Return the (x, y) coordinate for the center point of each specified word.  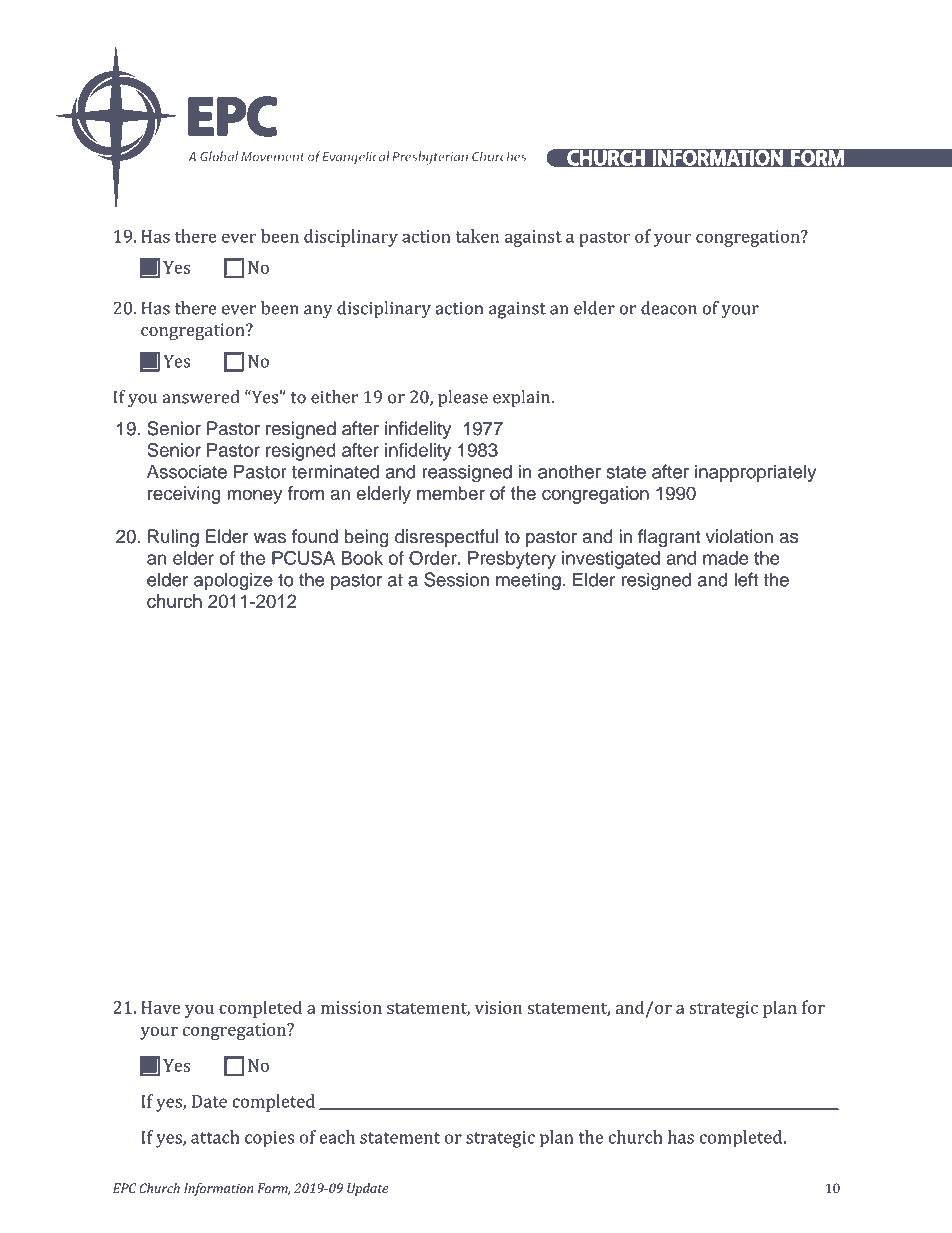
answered (201, 397)
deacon (669, 308)
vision (498, 1007)
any (318, 312)
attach (215, 1137)
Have (160, 1007)
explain (523, 398)
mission (351, 1007)
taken (477, 236)
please (463, 398)
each (337, 1137)
